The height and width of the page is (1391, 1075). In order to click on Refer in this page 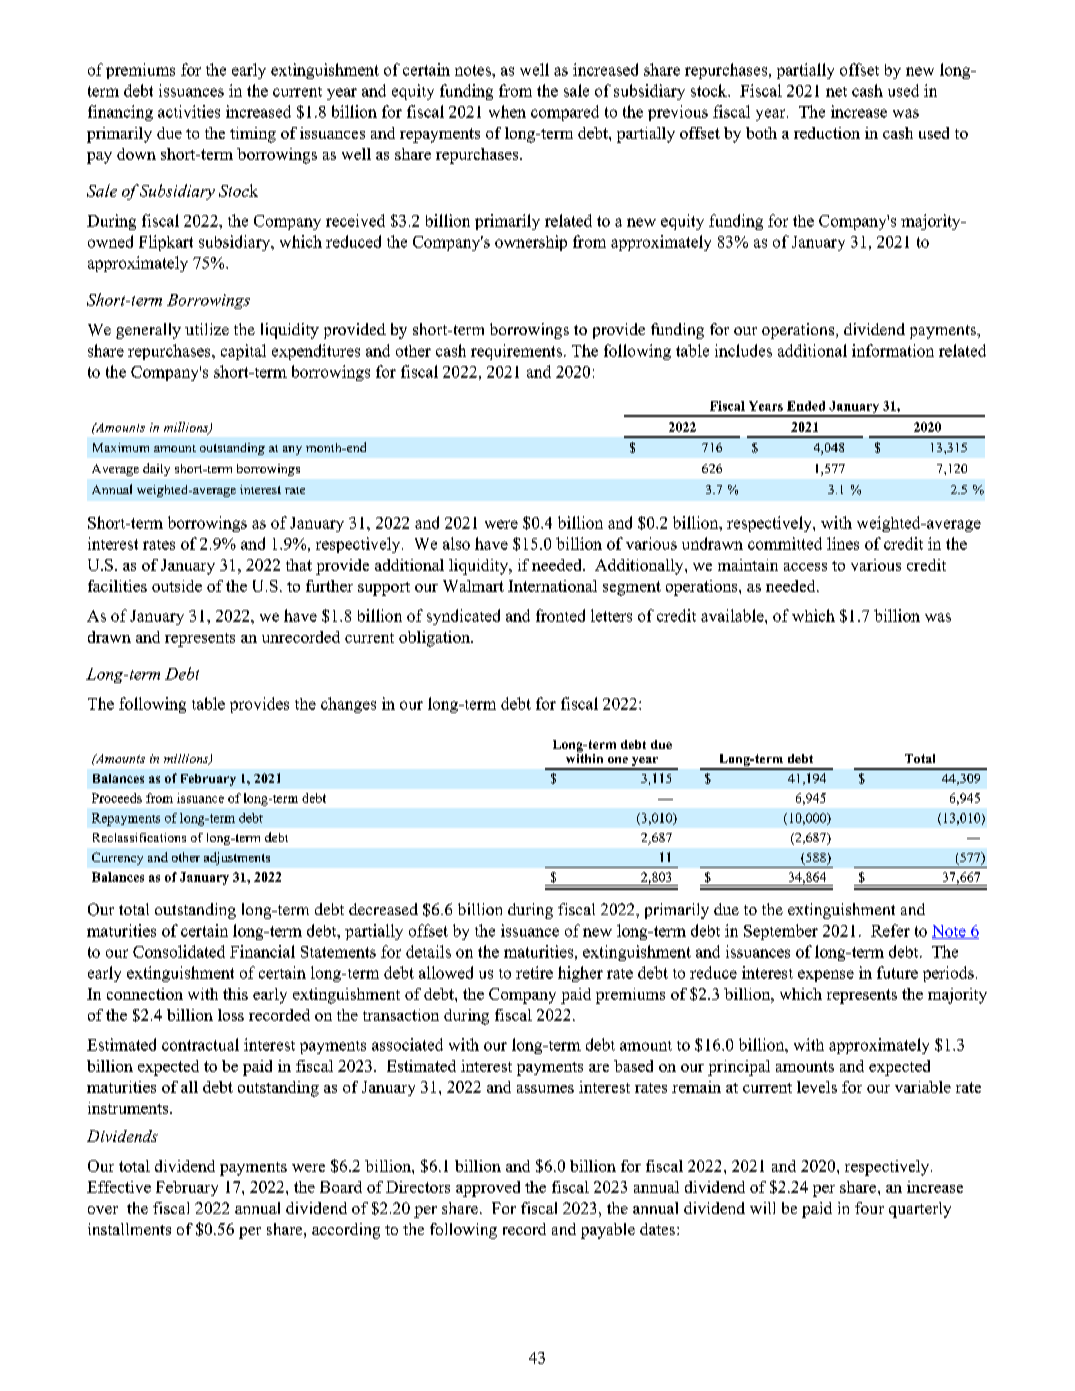, I will do `click(890, 930)`.
